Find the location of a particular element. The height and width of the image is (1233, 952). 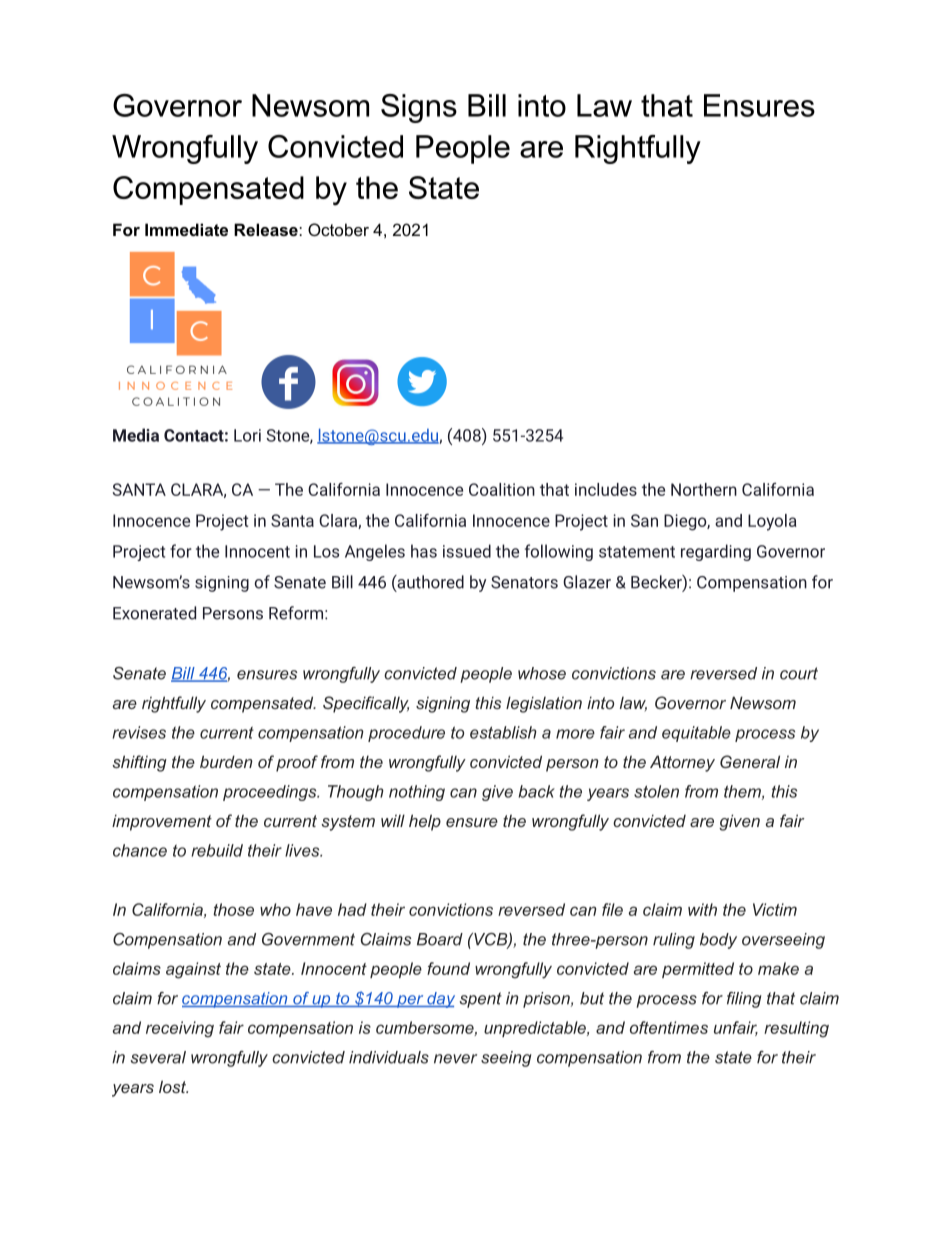

October is located at coordinates (338, 229).
